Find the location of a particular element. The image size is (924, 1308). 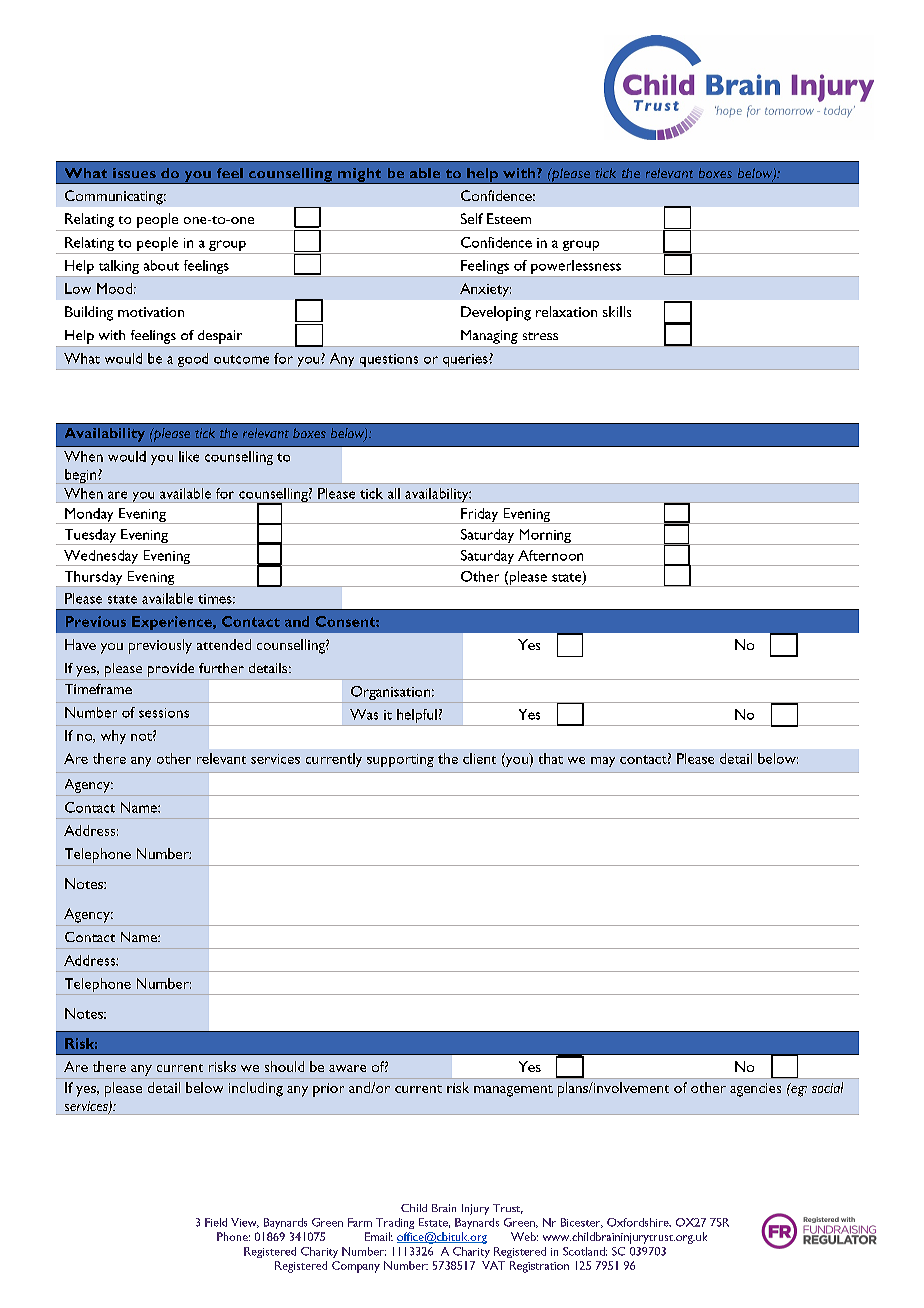

may is located at coordinates (603, 762).
